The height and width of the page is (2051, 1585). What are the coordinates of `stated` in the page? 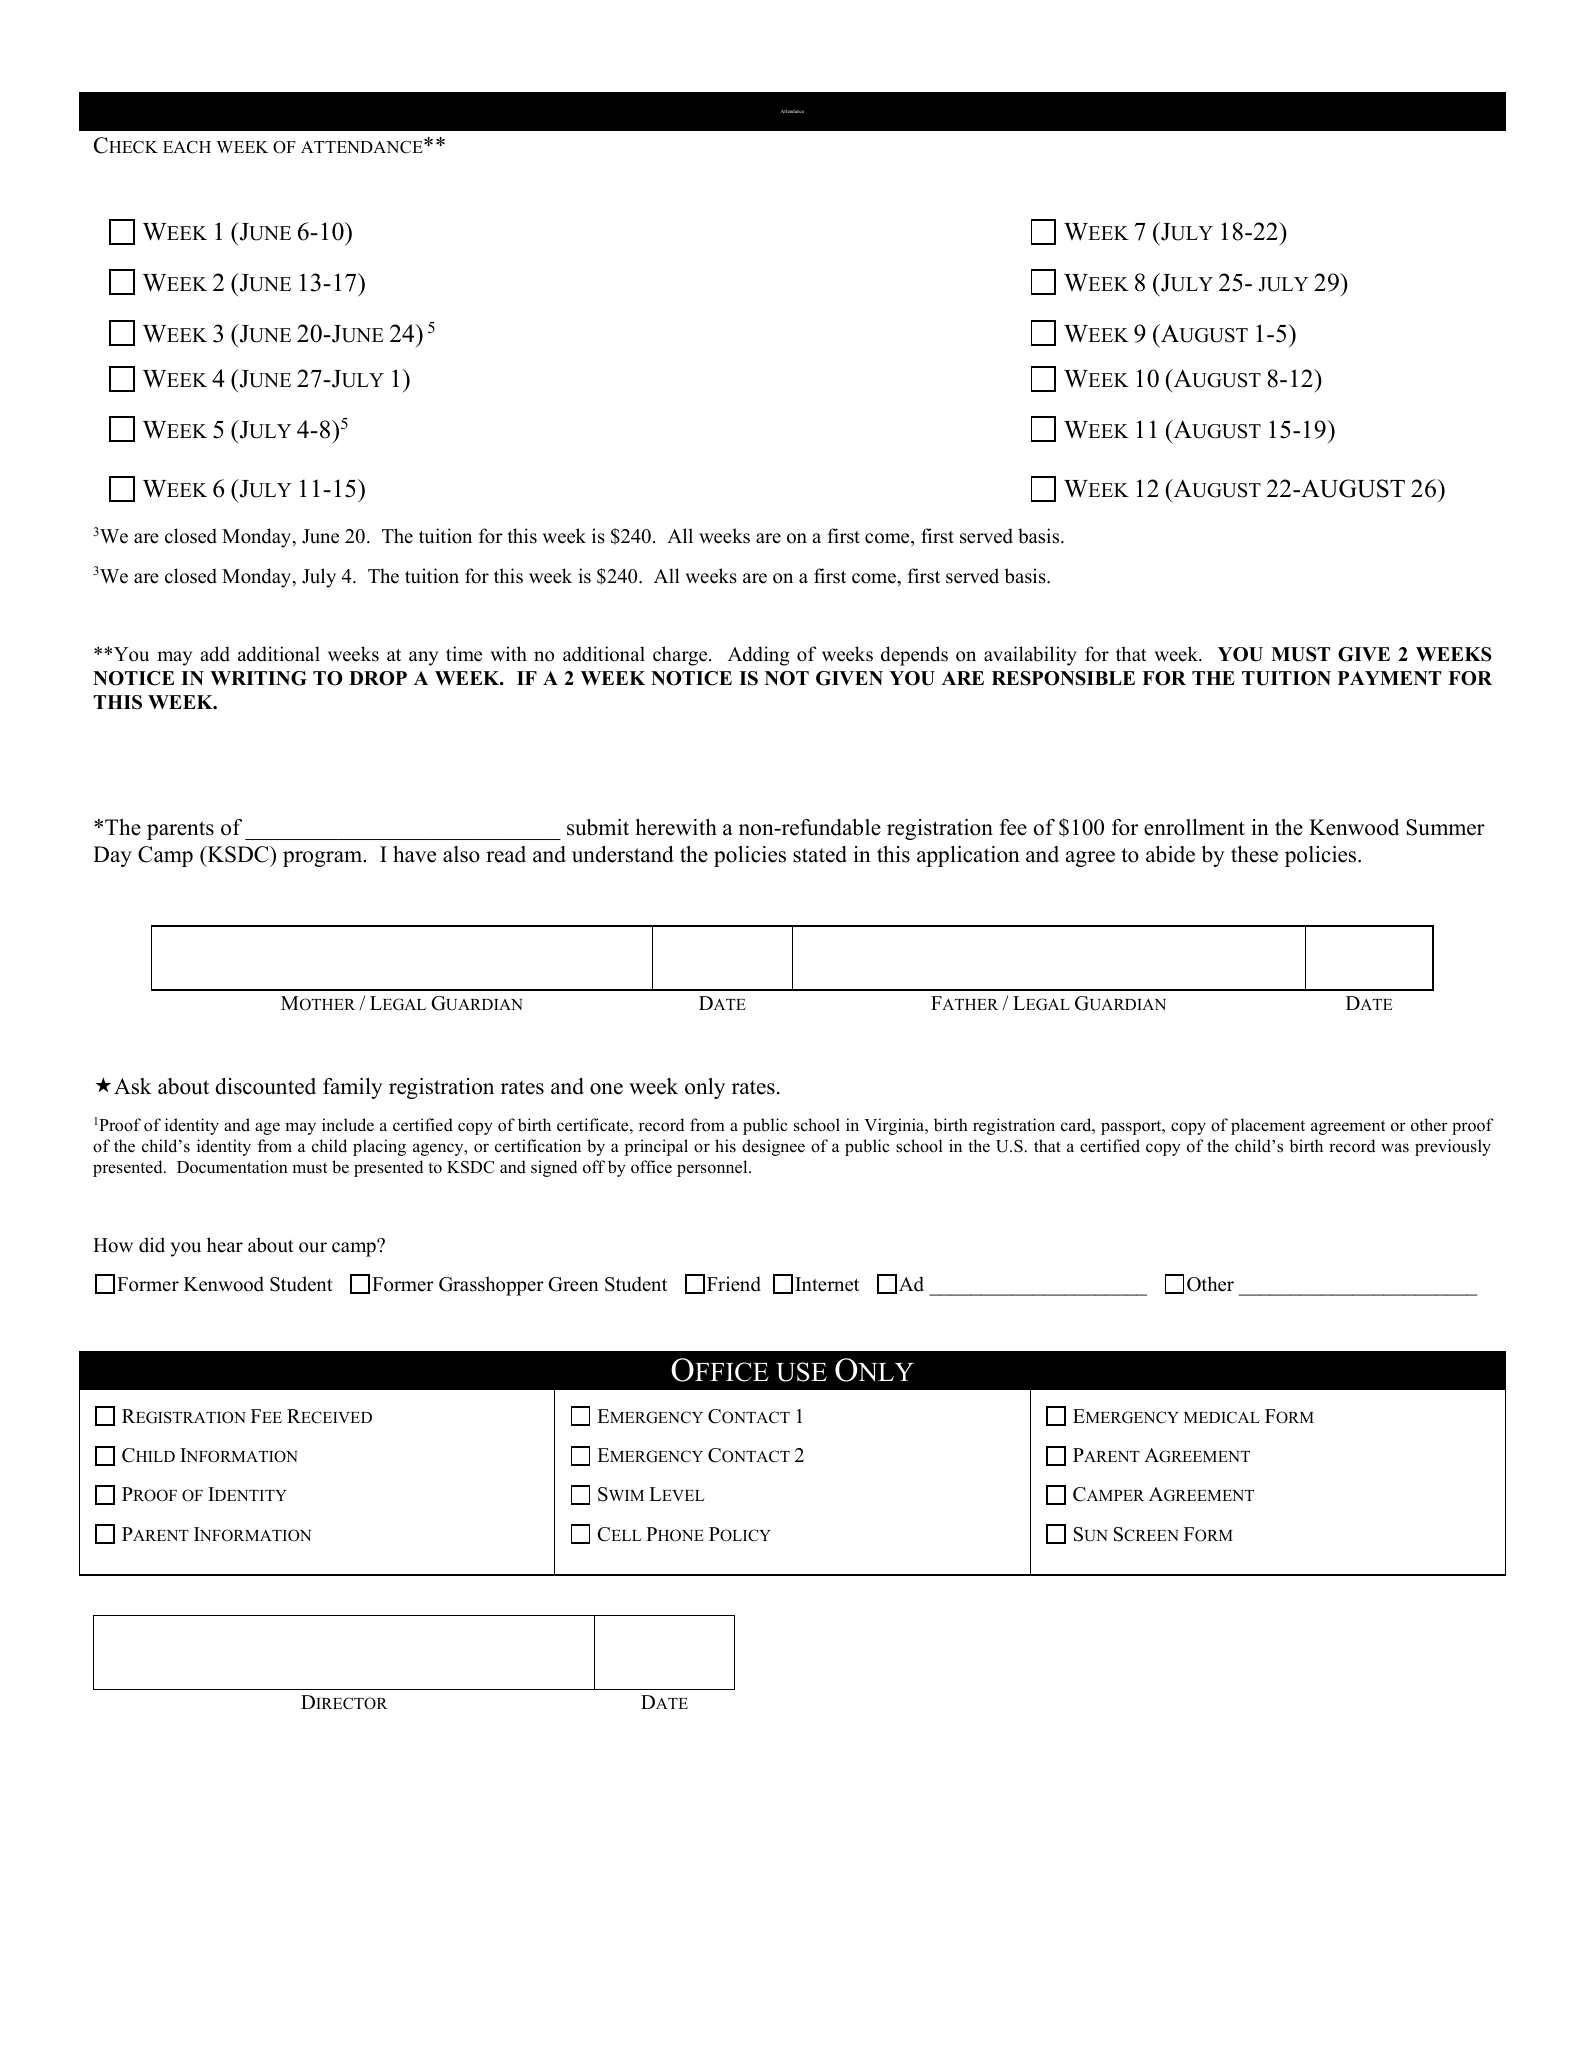 It's located at (820, 854).
